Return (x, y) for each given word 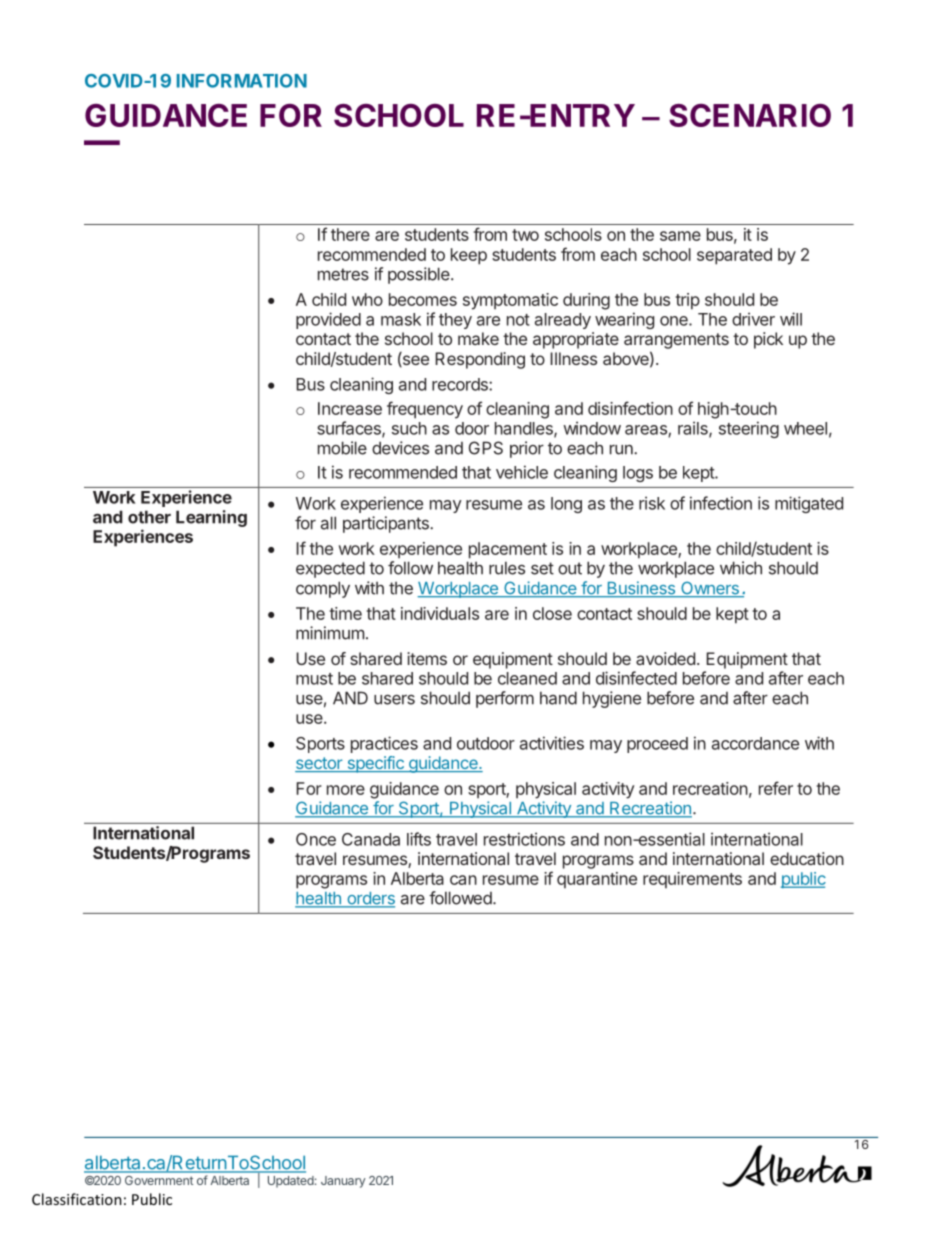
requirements (692, 880)
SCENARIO (750, 115)
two (525, 235)
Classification (77, 1199)
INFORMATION (242, 81)
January (343, 1182)
